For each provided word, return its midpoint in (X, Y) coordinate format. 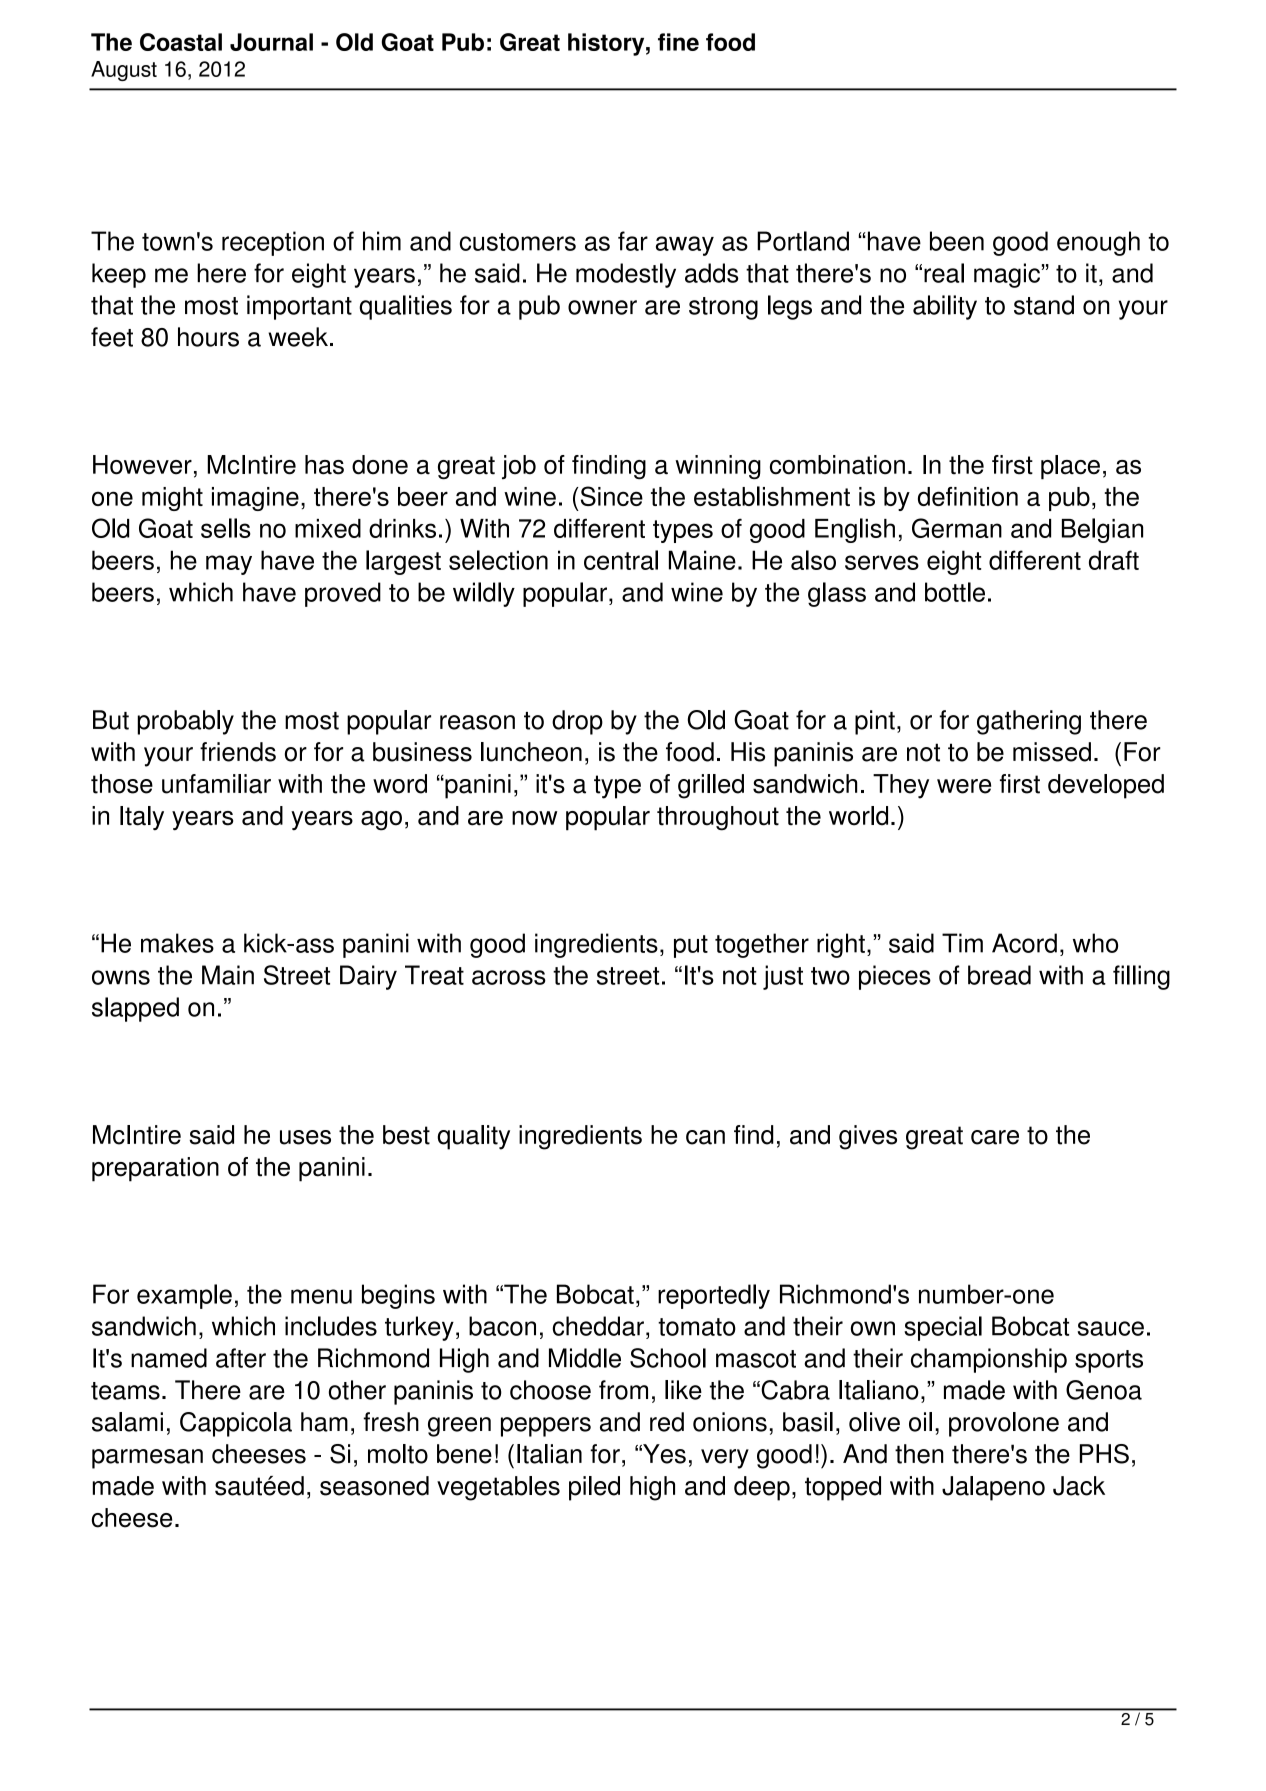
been (957, 241)
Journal (271, 42)
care (995, 1137)
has (324, 465)
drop (577, 722)
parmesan (147, 1459)
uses (305, 1137)
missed (1052, 752)
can (705, 1137)
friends (238, 752)
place (1070, 467)
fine (678, 42)
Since (610, 496)
